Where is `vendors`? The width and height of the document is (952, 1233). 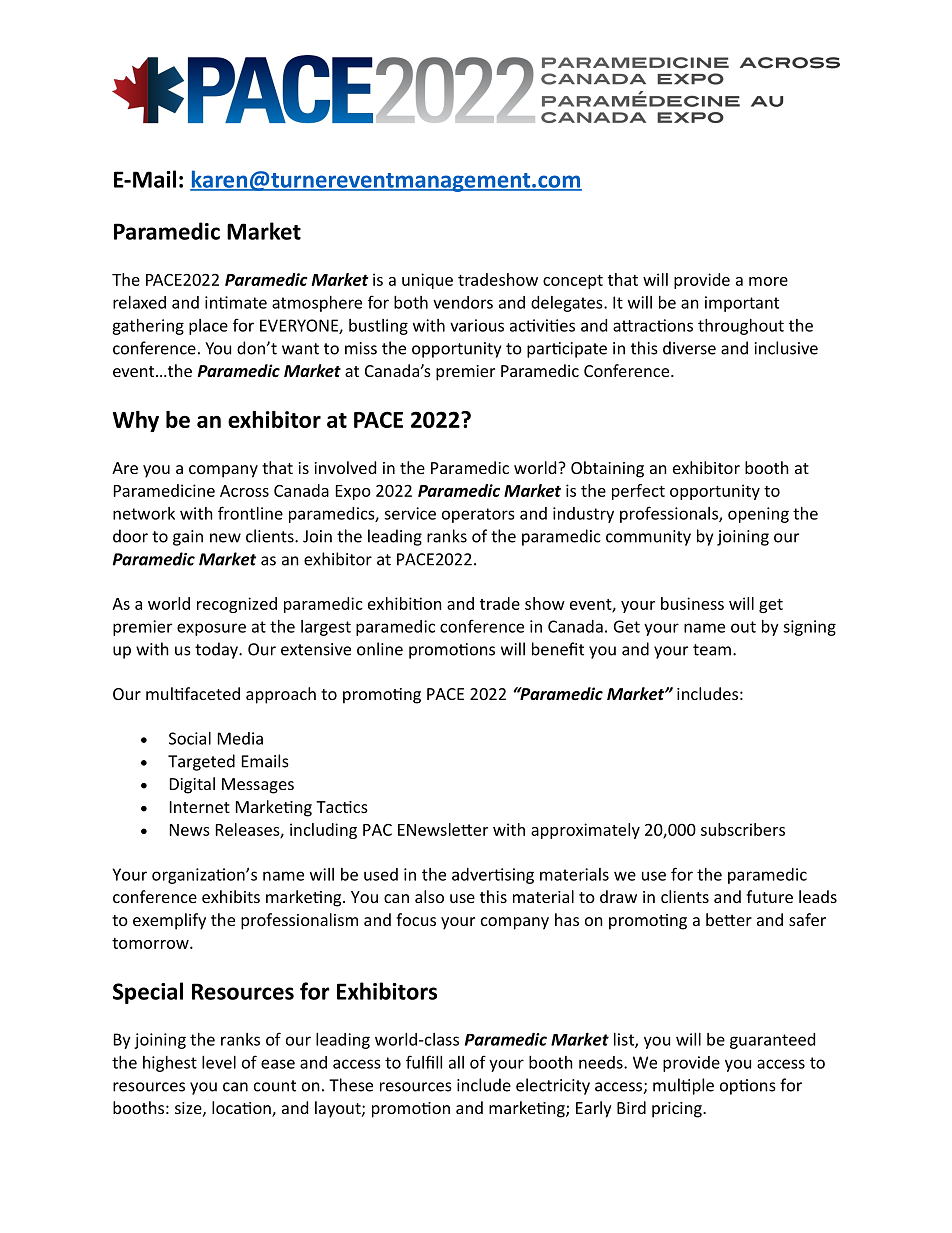
vendors is located at coordinates (463, 302).
